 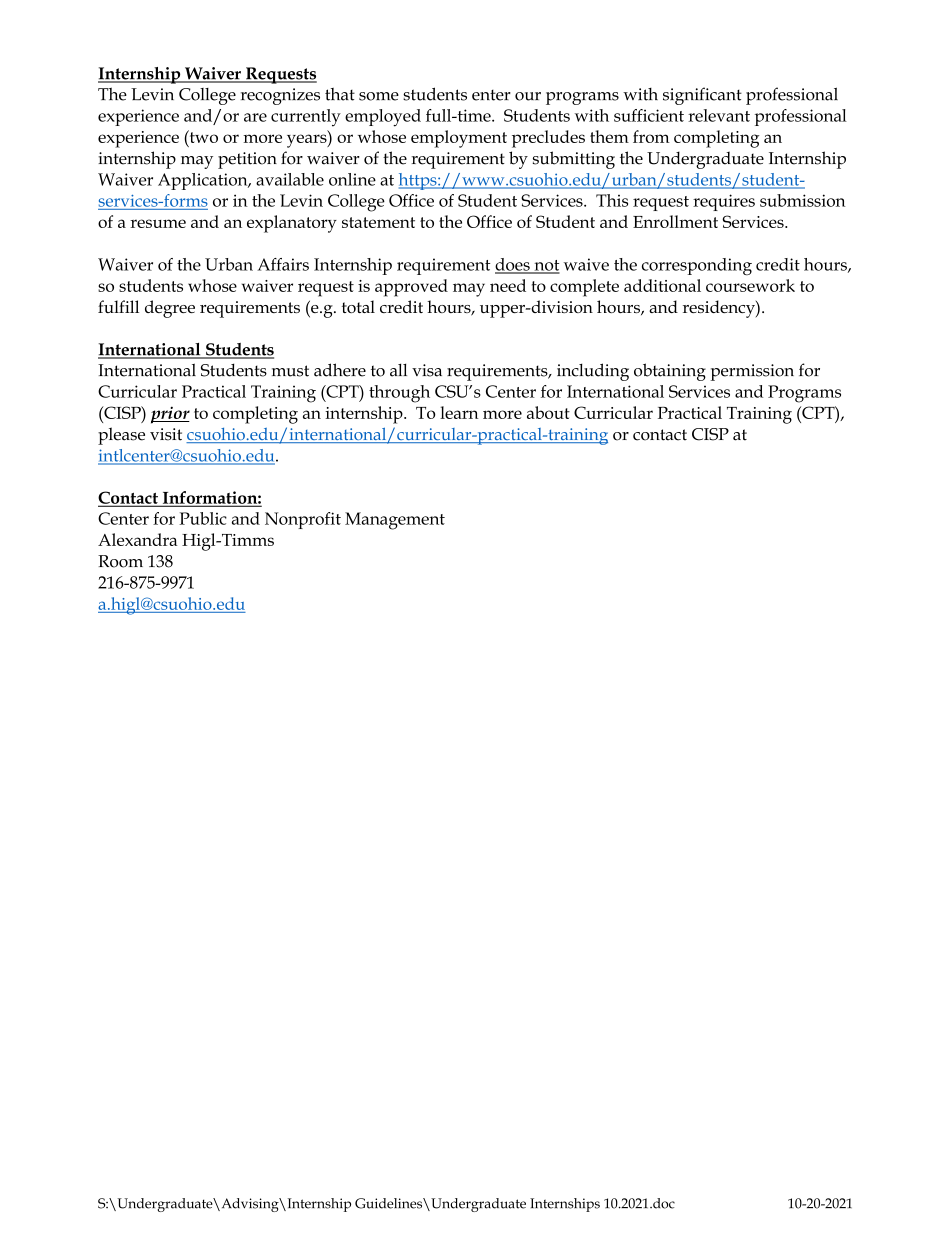 What do you see at coordinates (508, 285) in the screenshot?
I see `need` at bounding box center [508, 285].
